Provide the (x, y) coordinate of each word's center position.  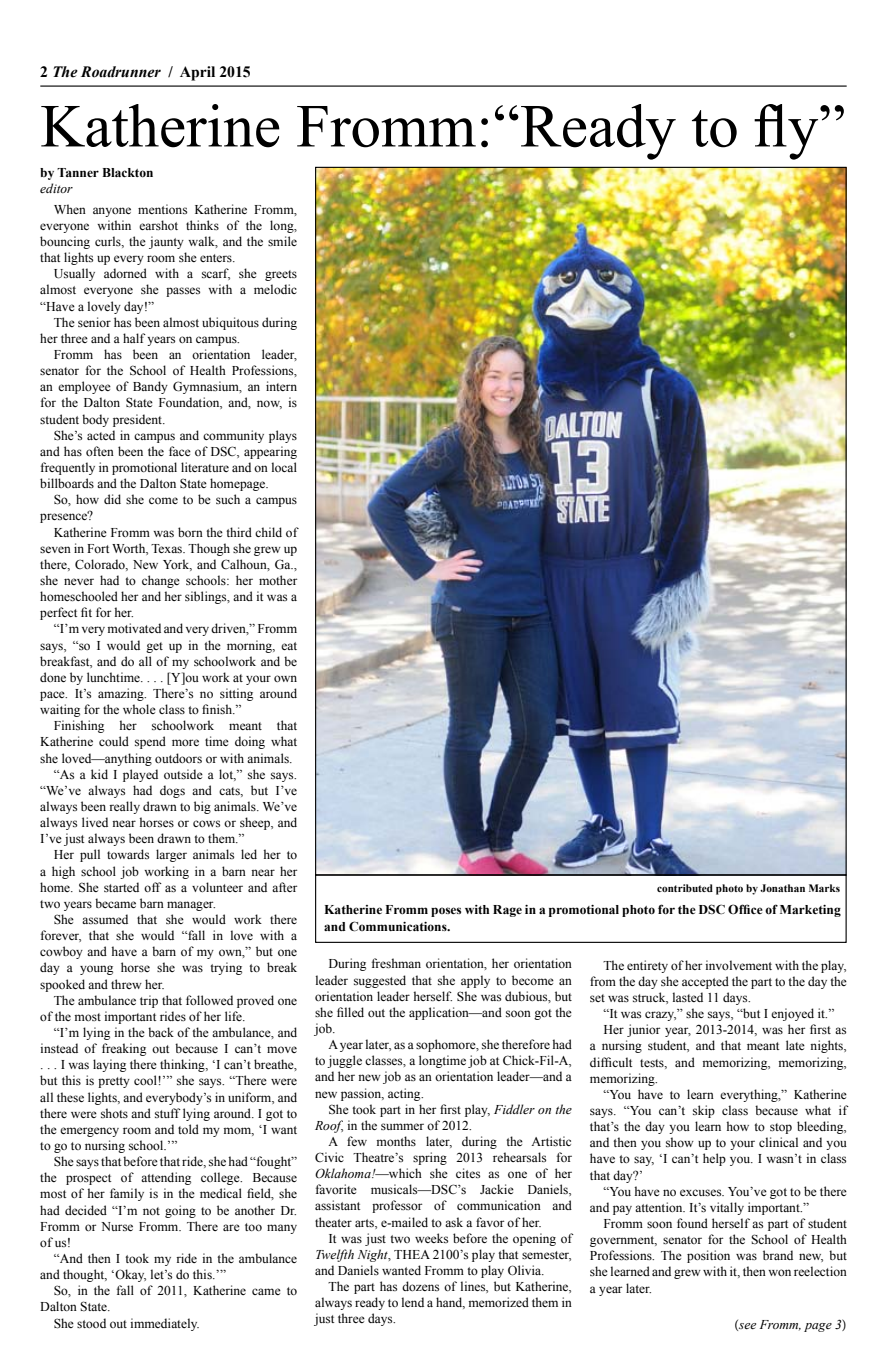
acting (405, 1094)
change (161, 581)
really (124, 807)
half (134, 338)
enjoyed (792, 1014)
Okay (129, 1275)
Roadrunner (121, 72)
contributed (685, 888)
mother (278, 580)
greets (281, 275)
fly (787, 132)
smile (282, 241)
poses (446, 912)
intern (281, 386)
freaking (124, 1049)
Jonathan (782, 888)
